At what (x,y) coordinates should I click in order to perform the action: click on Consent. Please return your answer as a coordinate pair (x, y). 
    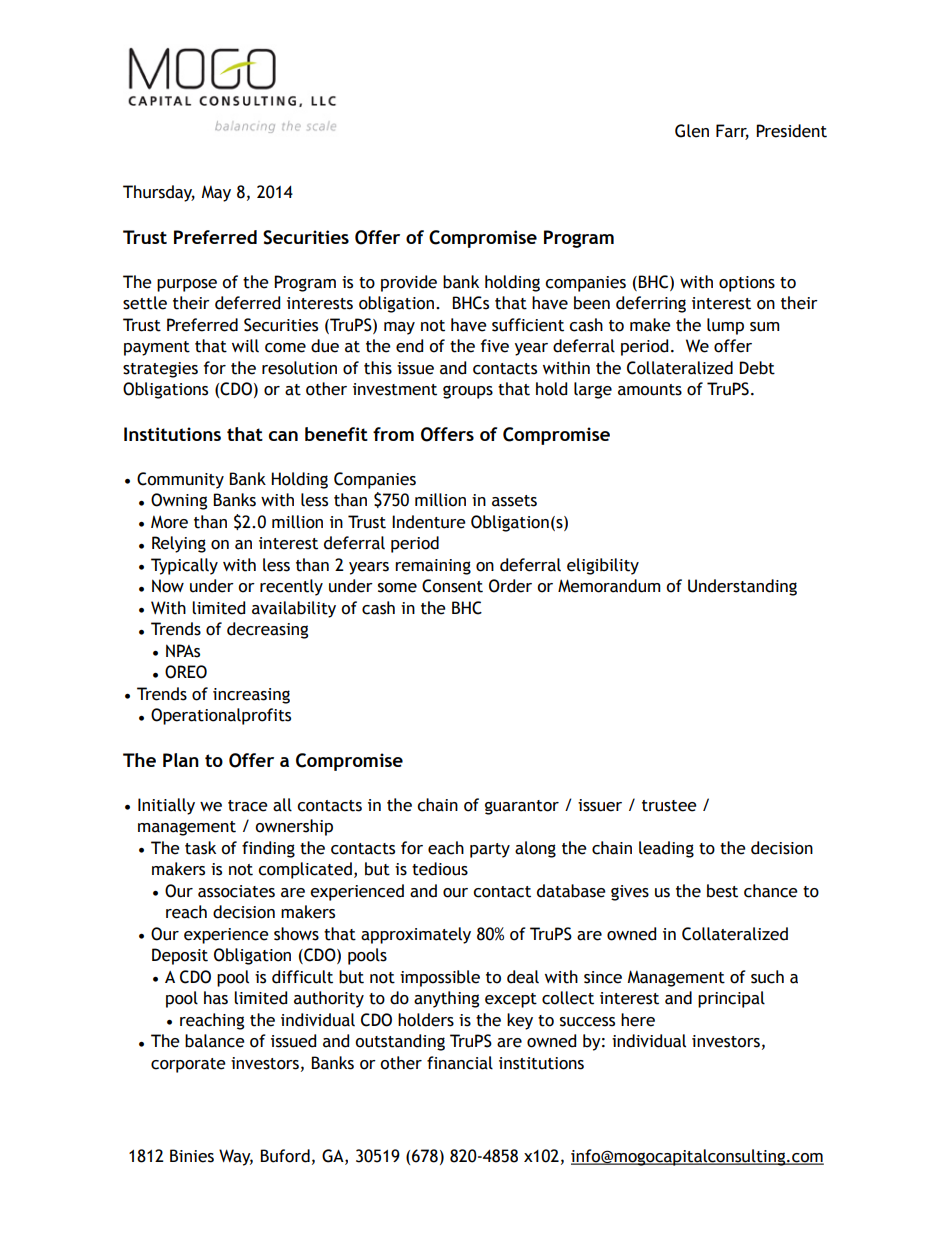
    Looking at the image, I should click on (452, 586).
